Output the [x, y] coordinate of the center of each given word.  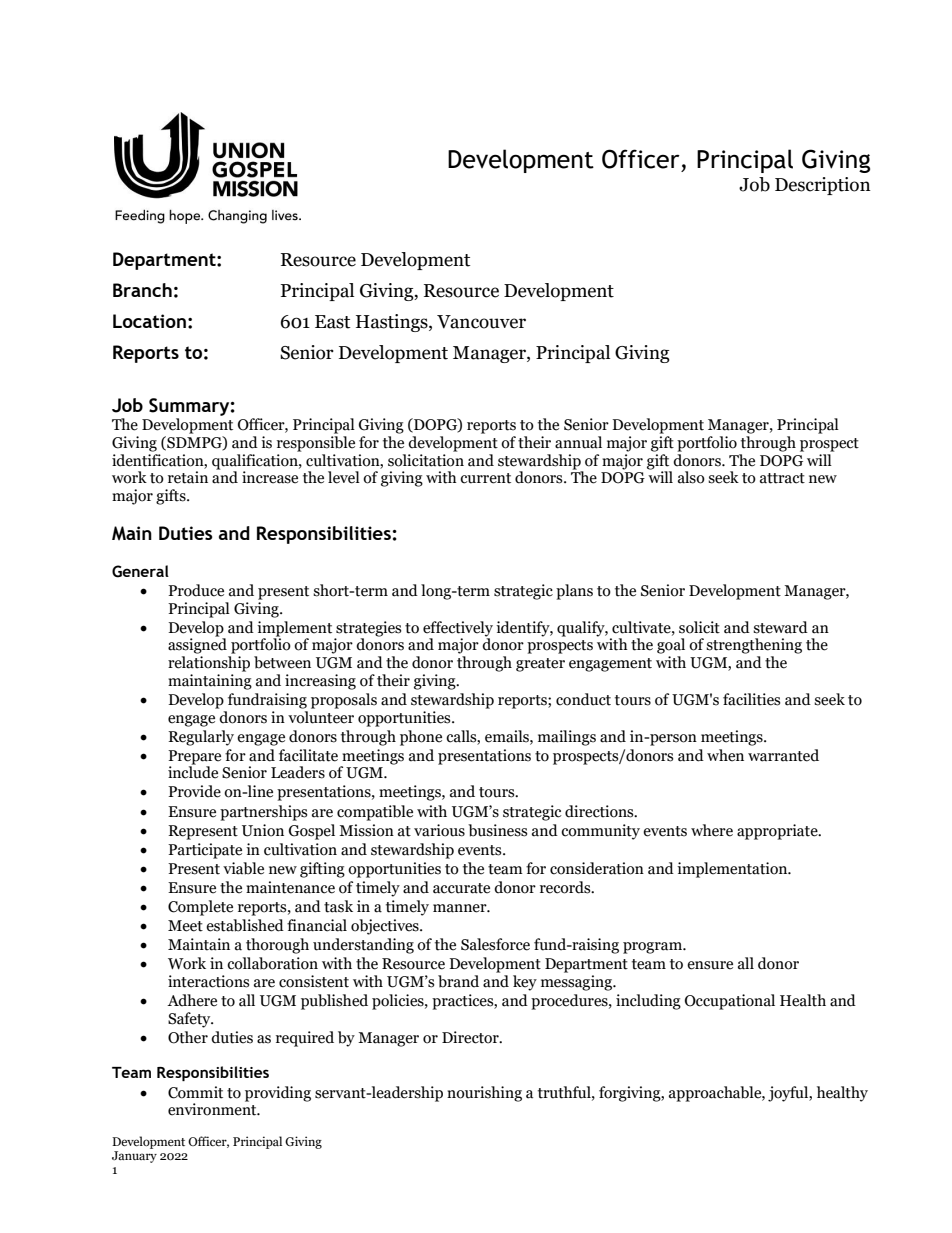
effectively [458, 629]
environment [213, 1108]
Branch [142, 290]
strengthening [754, 646]
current [485, 478]
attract [782, 478]
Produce [196, 590]
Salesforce [495, 944]
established [245, 925]
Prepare [194, 757]
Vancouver [481, 322]
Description [823, 186]
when [725, 755]
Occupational [730, 1002]
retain [188, 477]
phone [421, 738]
